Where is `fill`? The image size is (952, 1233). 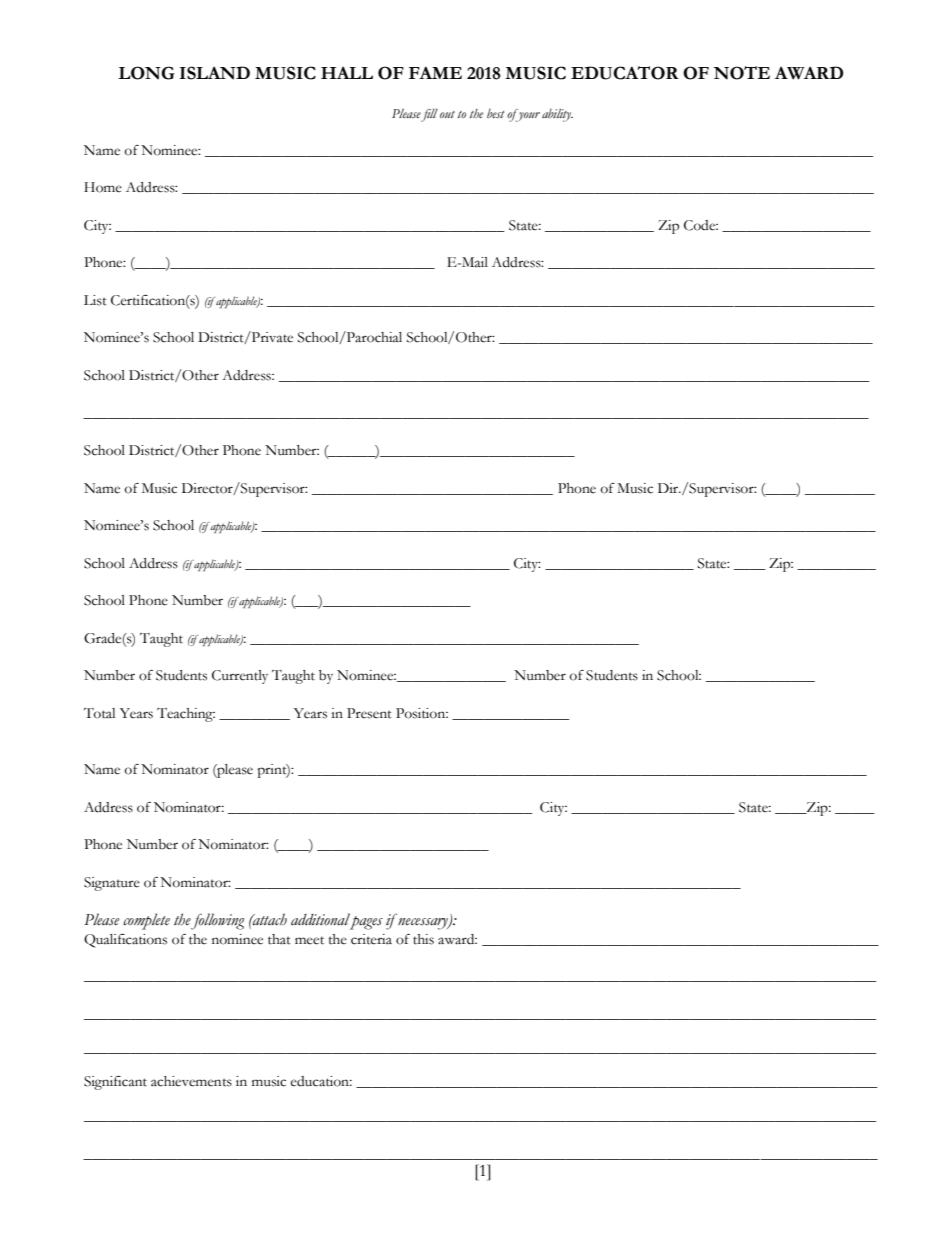 fill is located at coordinates (429, 115).
